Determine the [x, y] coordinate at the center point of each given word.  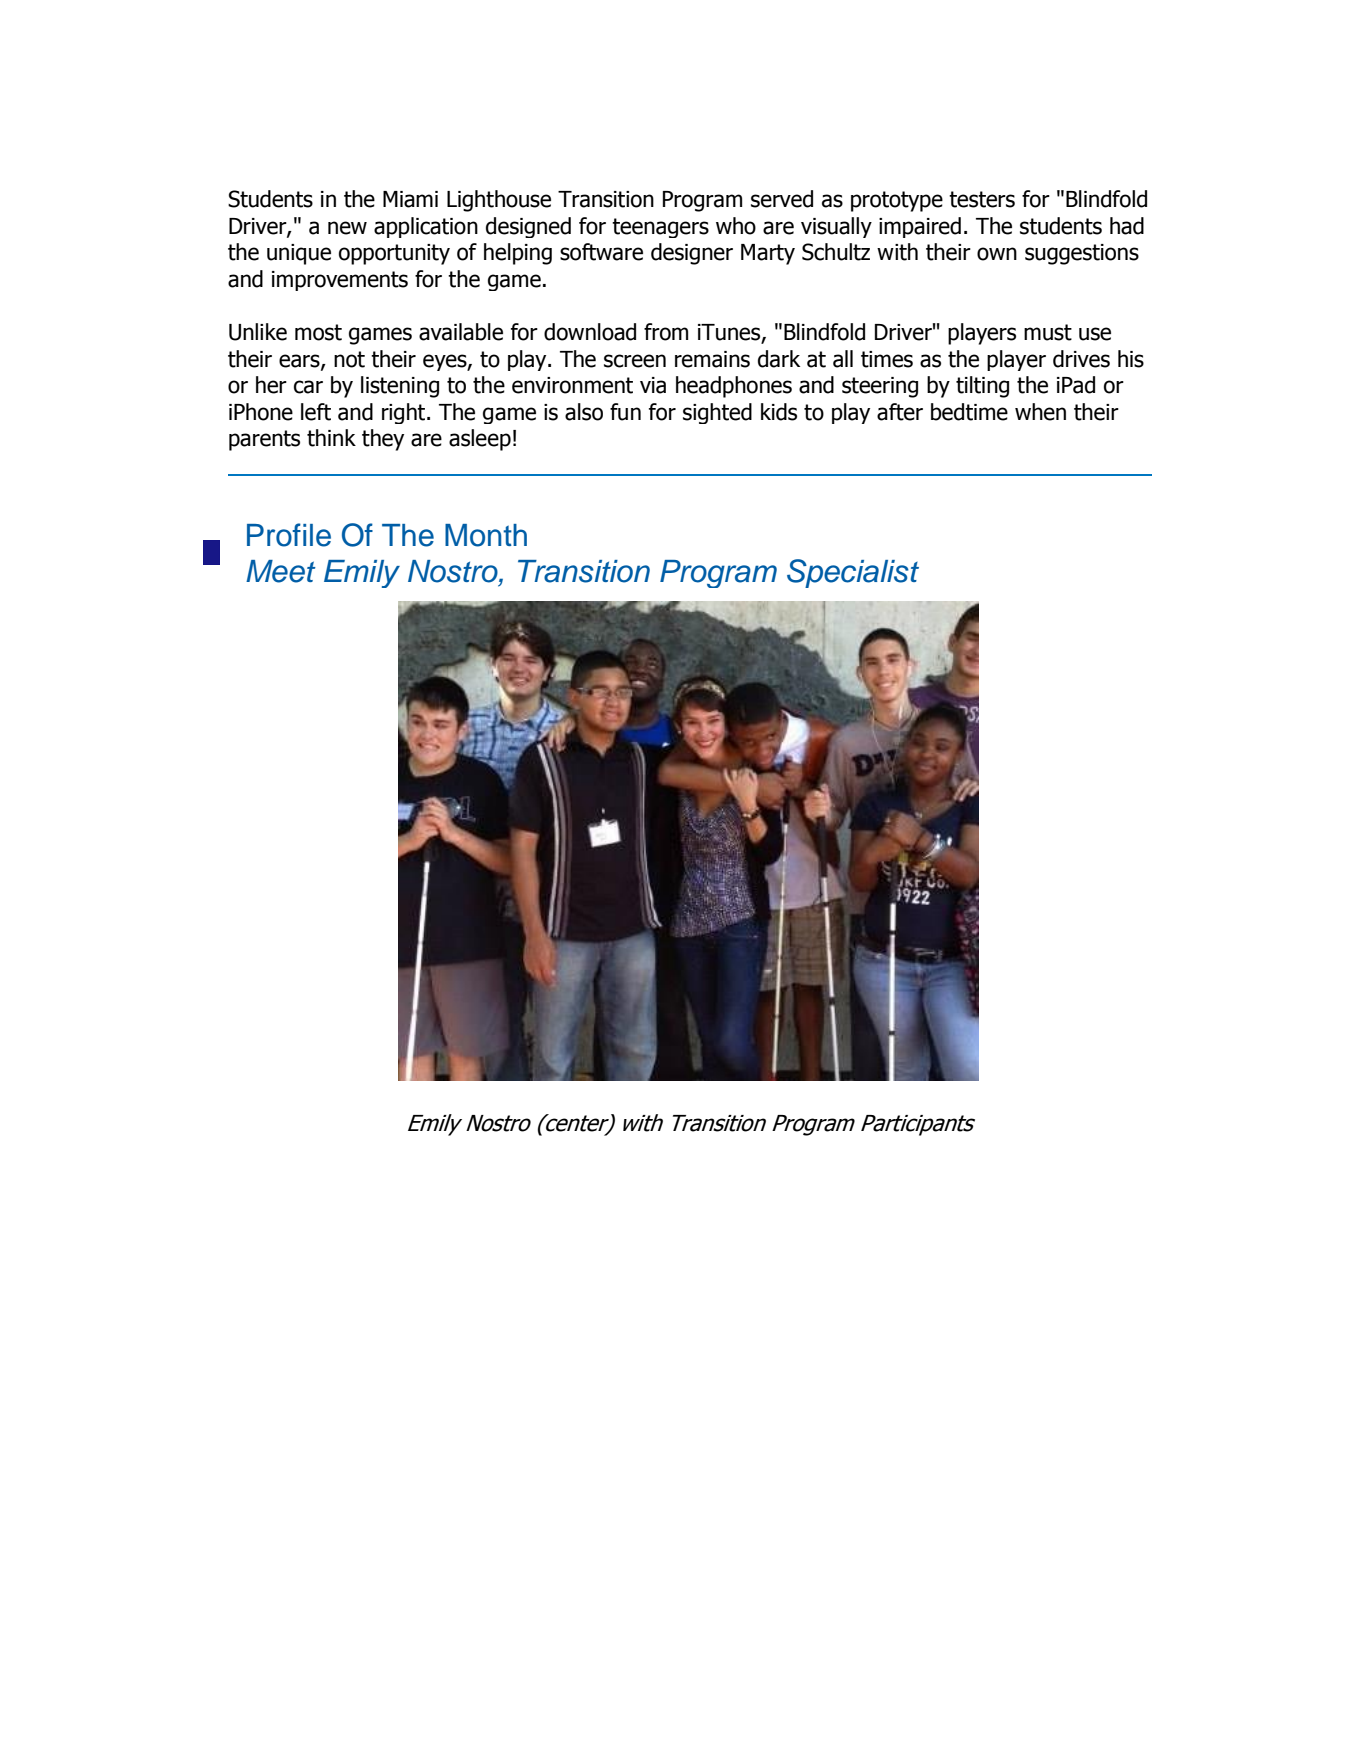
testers [982, 199]
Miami [410, 199]
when [1040, 412]
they [383, 440]
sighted [717, 413]
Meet [281, 571]
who [736, 226]
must [1048, 332]
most [318, 332]
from [666, 332]
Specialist [853, 573]
